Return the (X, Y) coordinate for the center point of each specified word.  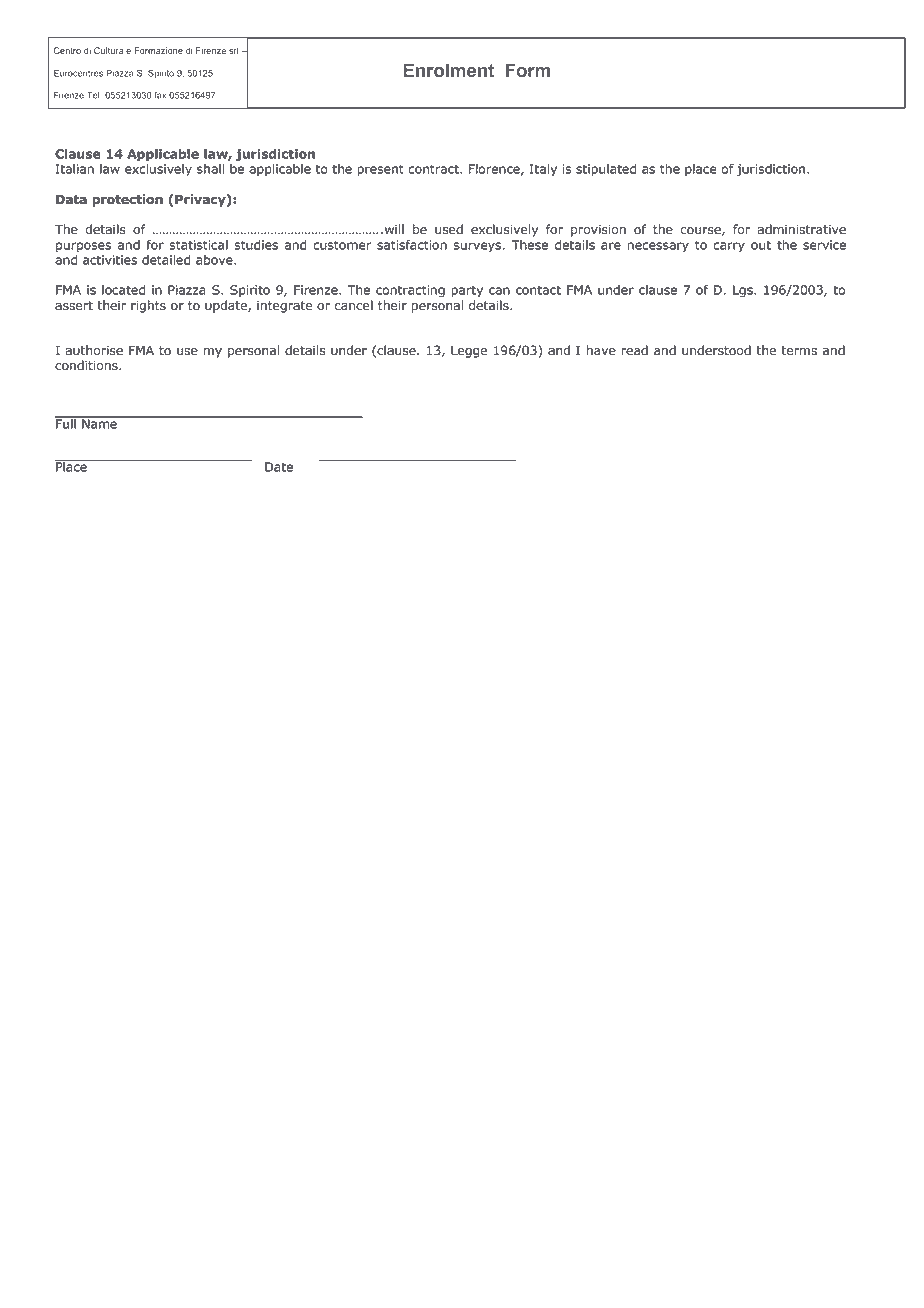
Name (99, 423)
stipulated (606, 170)
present (380, 170)
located (123, 290)
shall (210, 169)
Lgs (744, 291)
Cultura (108, 50)
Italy (543, 170)
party (467, 291)
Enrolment (448, 70)
